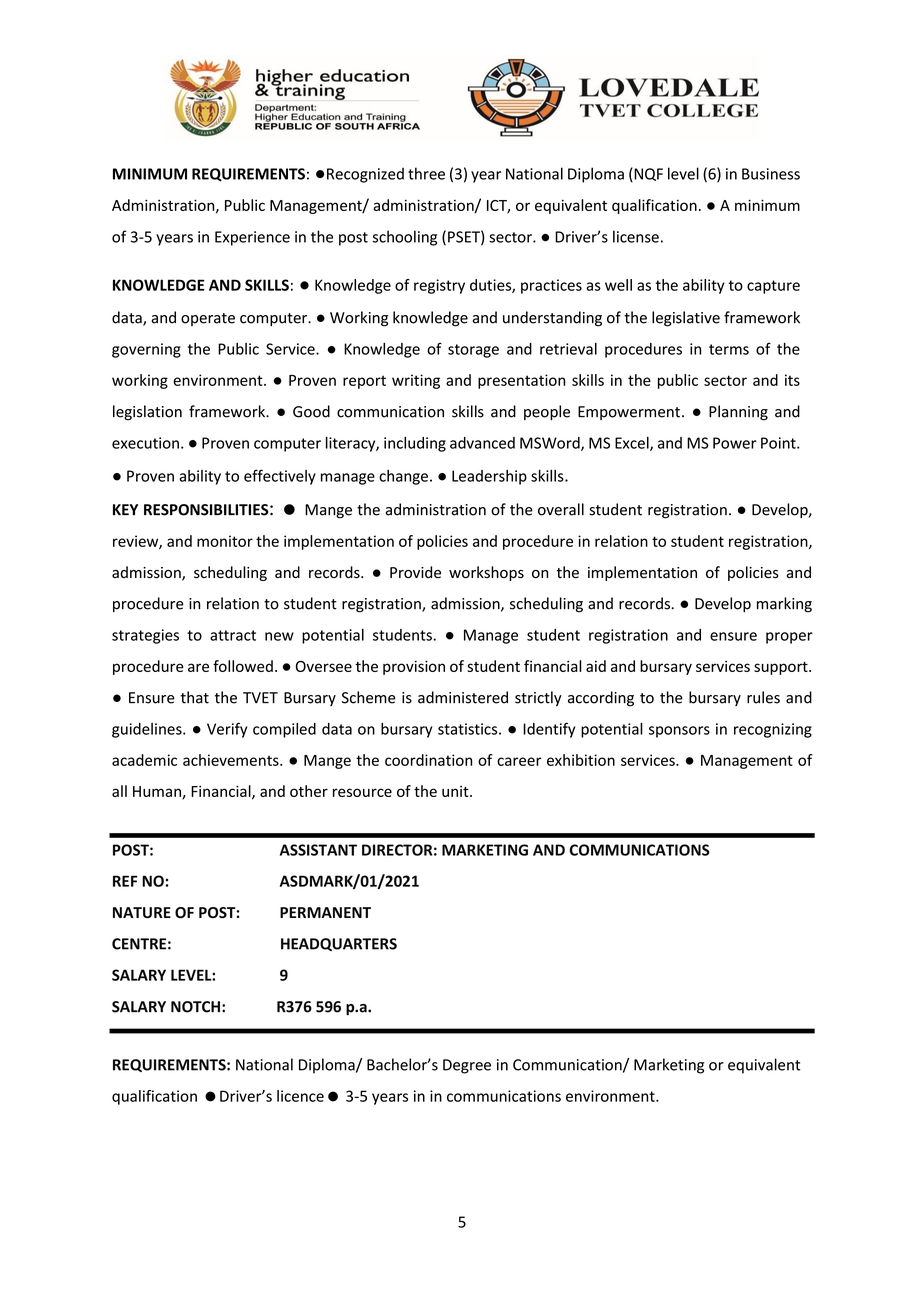  Describe the element at coordinates (486, 573) in the screenshot. I see `workshops` at that location.
